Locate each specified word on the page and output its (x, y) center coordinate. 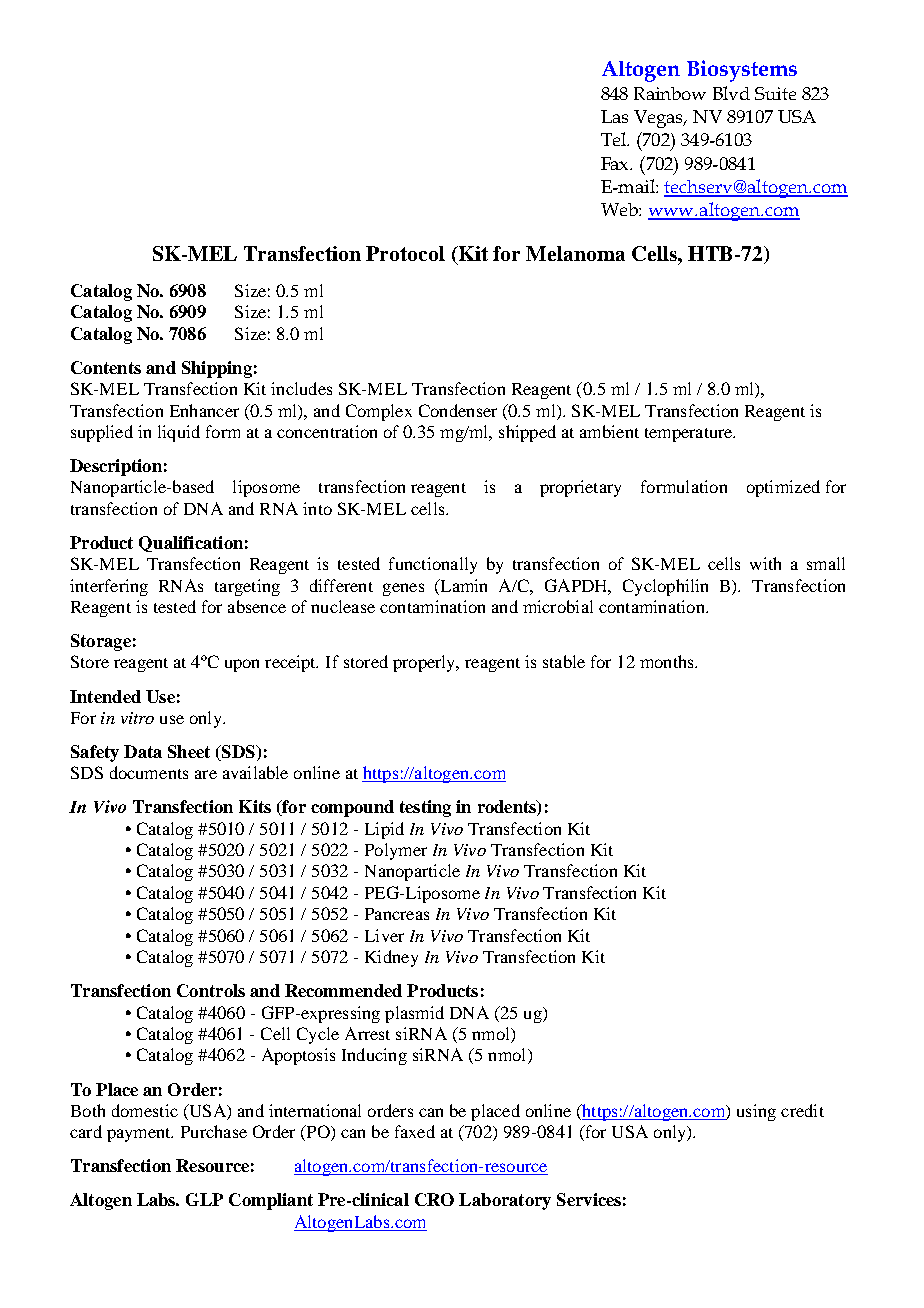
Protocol (405, 253)
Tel (615, 139)
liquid (179, 433)
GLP (204, 1199)
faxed (415, 1131)
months (668, 661)
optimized (783, 488)
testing (425, 808)
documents (149, 772)
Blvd (731, 93)
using (756, 1112)
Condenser (458, 410)
